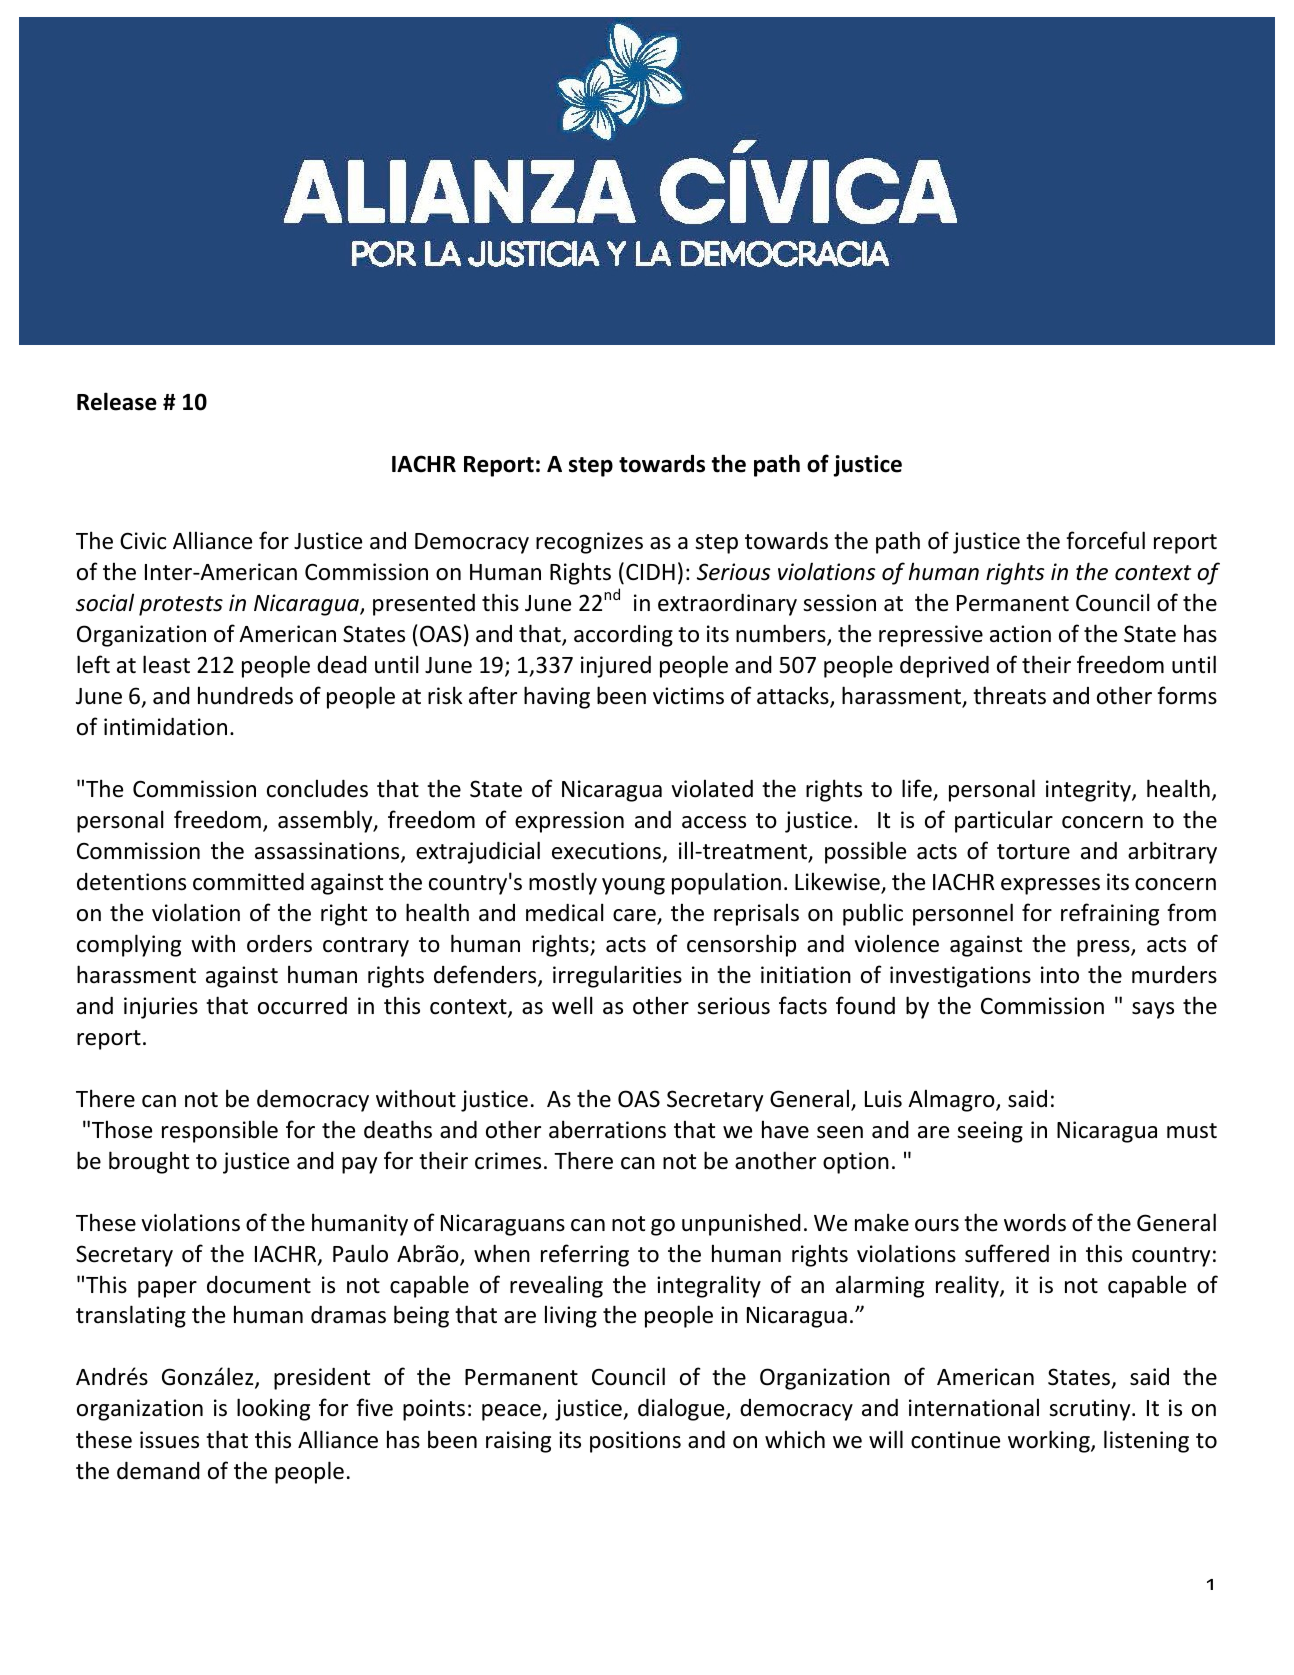 The width and height of the page is (1294, 1675). What do you see at coordinates (589, 543) in the page?
I see `recognizes` at bounding box center [589, 543].
